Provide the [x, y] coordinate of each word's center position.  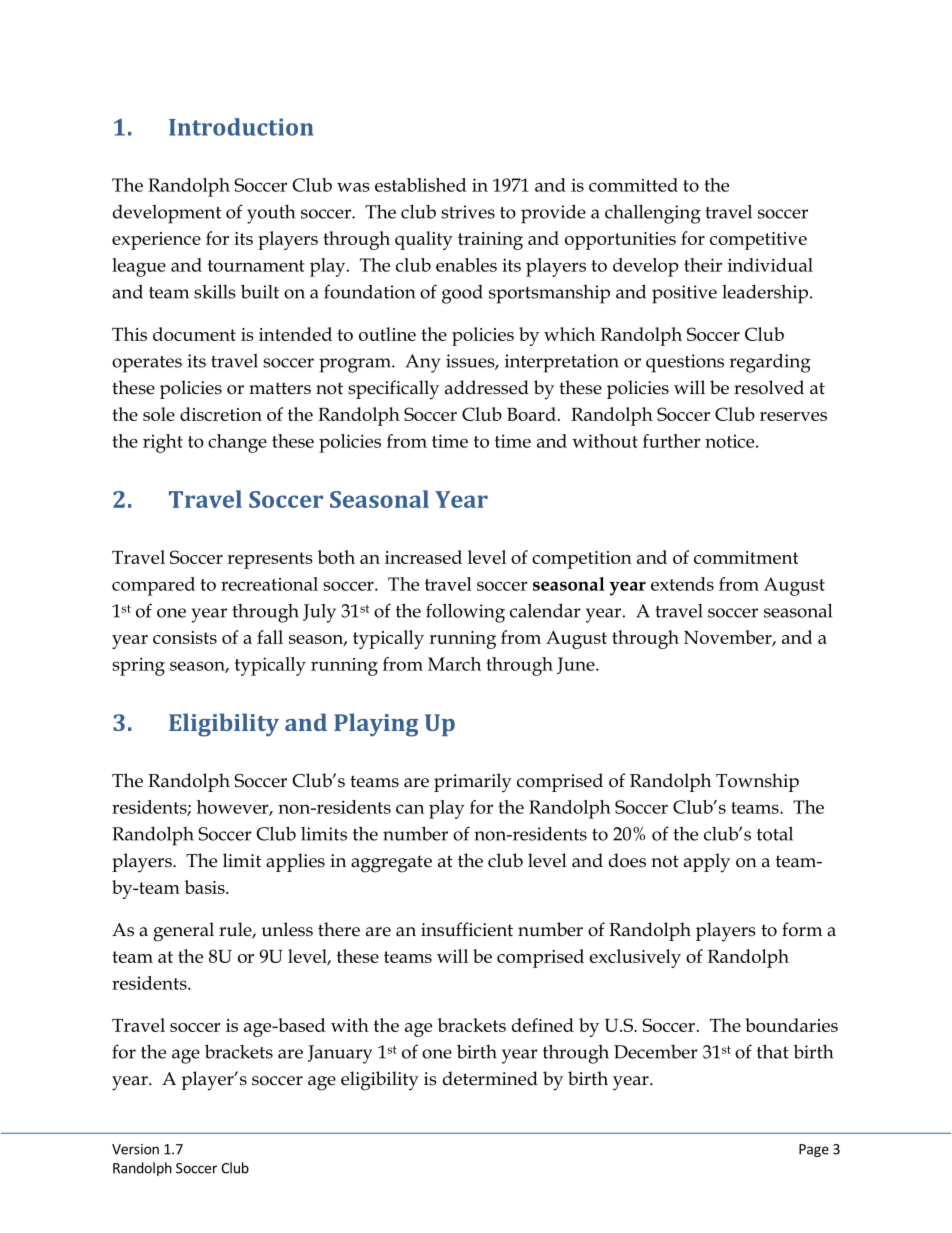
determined [490, 1078]
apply [707, 863]
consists [185, 637]
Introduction [241, 127]
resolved [769, 387]
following [465, 613]
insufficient [467, 929]
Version [135, 1149]
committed [633, 185]
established [420, 185]
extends [682, 584]
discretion [221, 414]
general [183, 932]
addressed [487, 387]
